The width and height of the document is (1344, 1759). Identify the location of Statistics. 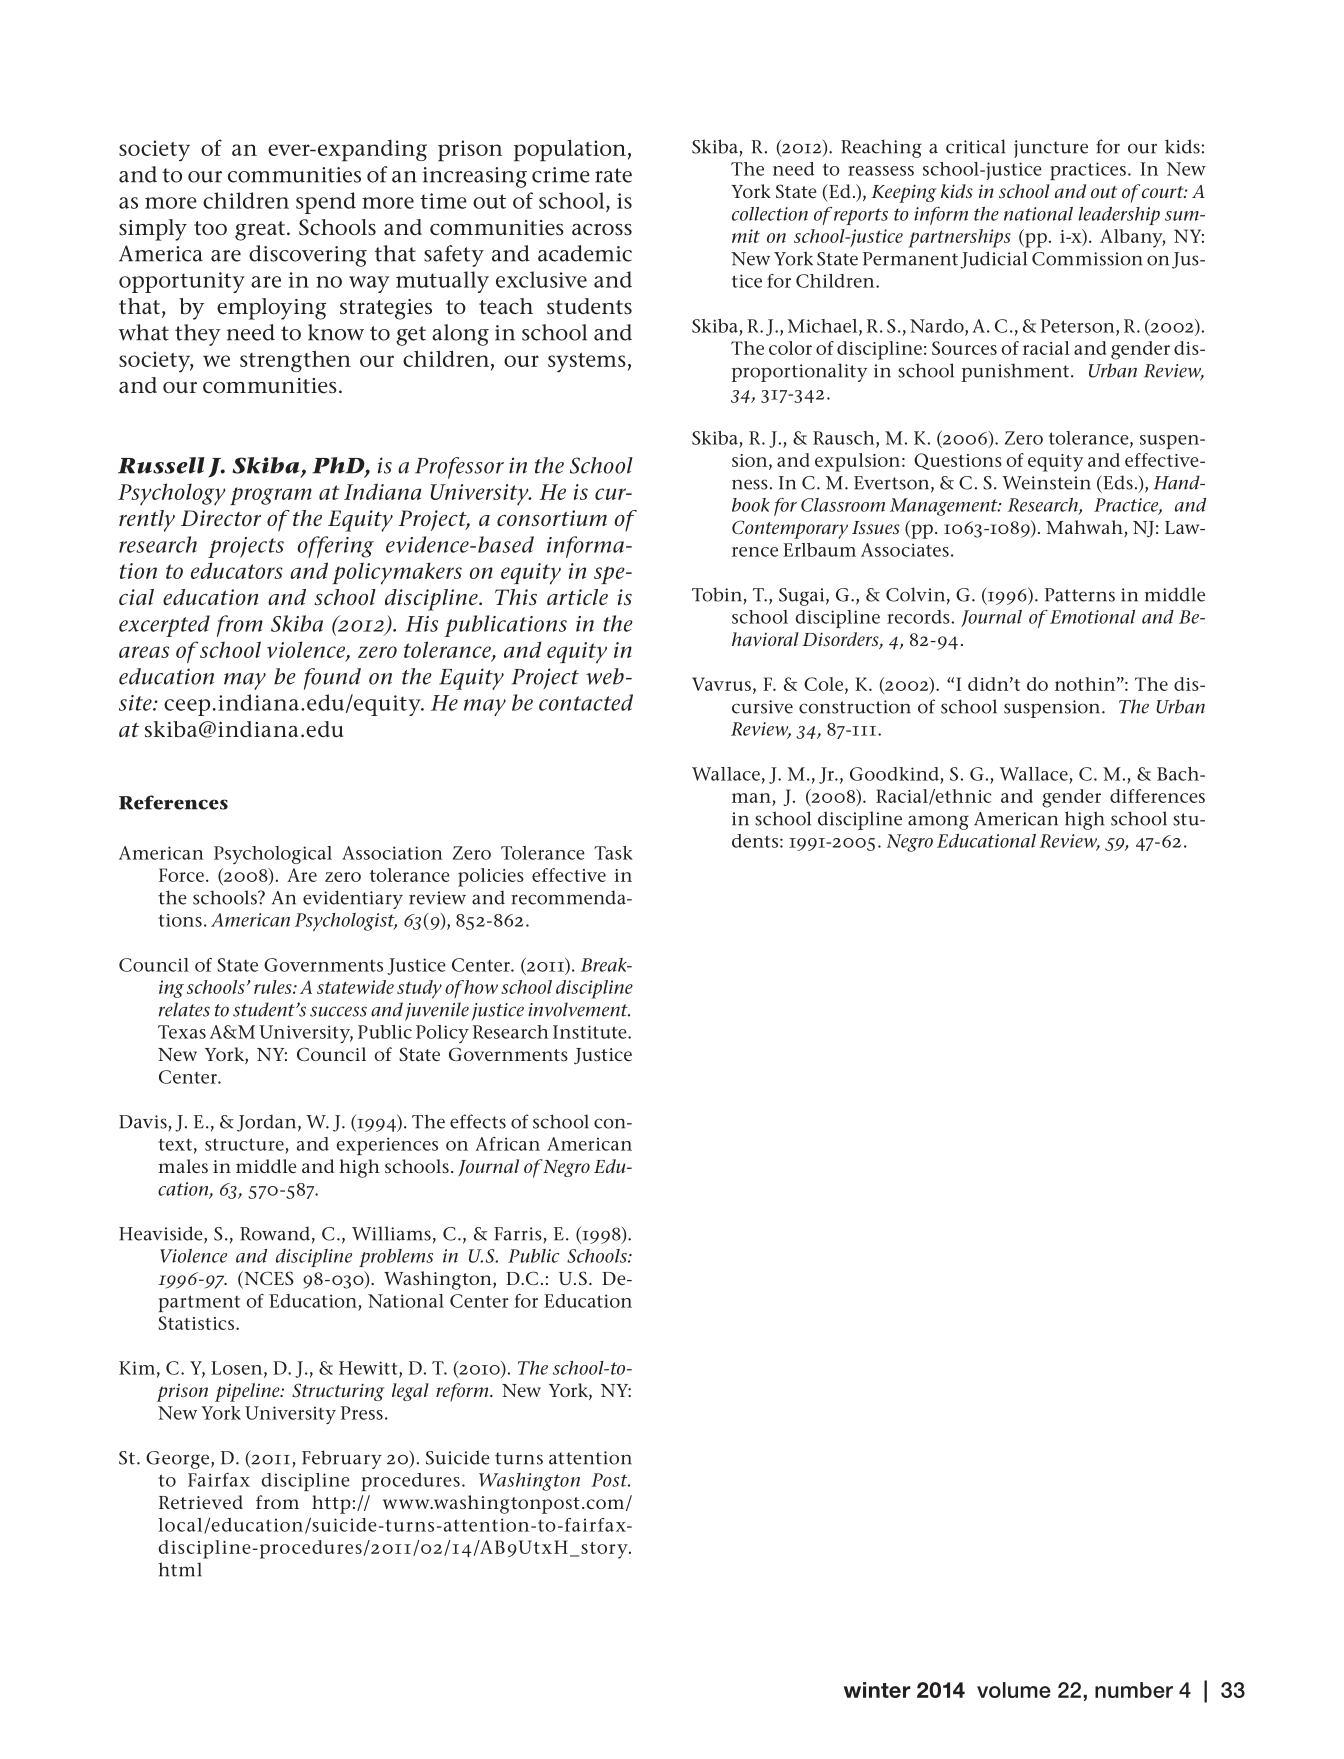
(197, 1323).
